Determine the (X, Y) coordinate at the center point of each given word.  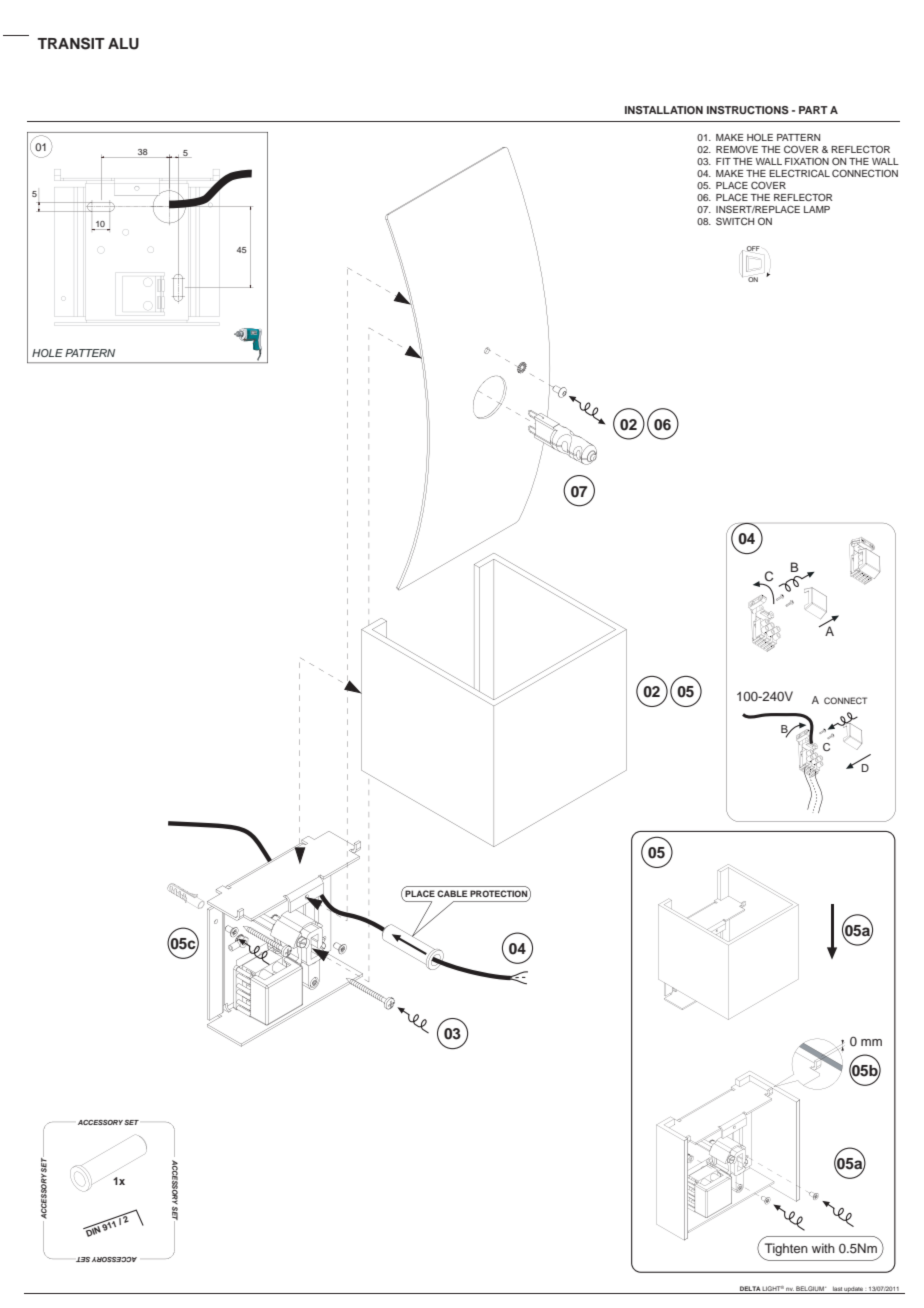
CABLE (452, 893)
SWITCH (735, 221)
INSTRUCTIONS (748, 110)
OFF (753, 248)
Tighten (786, 1249)
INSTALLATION (664, 110)
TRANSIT (71, 43)
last (837, 1288)
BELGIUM (811, 1288)
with (823, 1248)
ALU (123, 44)
